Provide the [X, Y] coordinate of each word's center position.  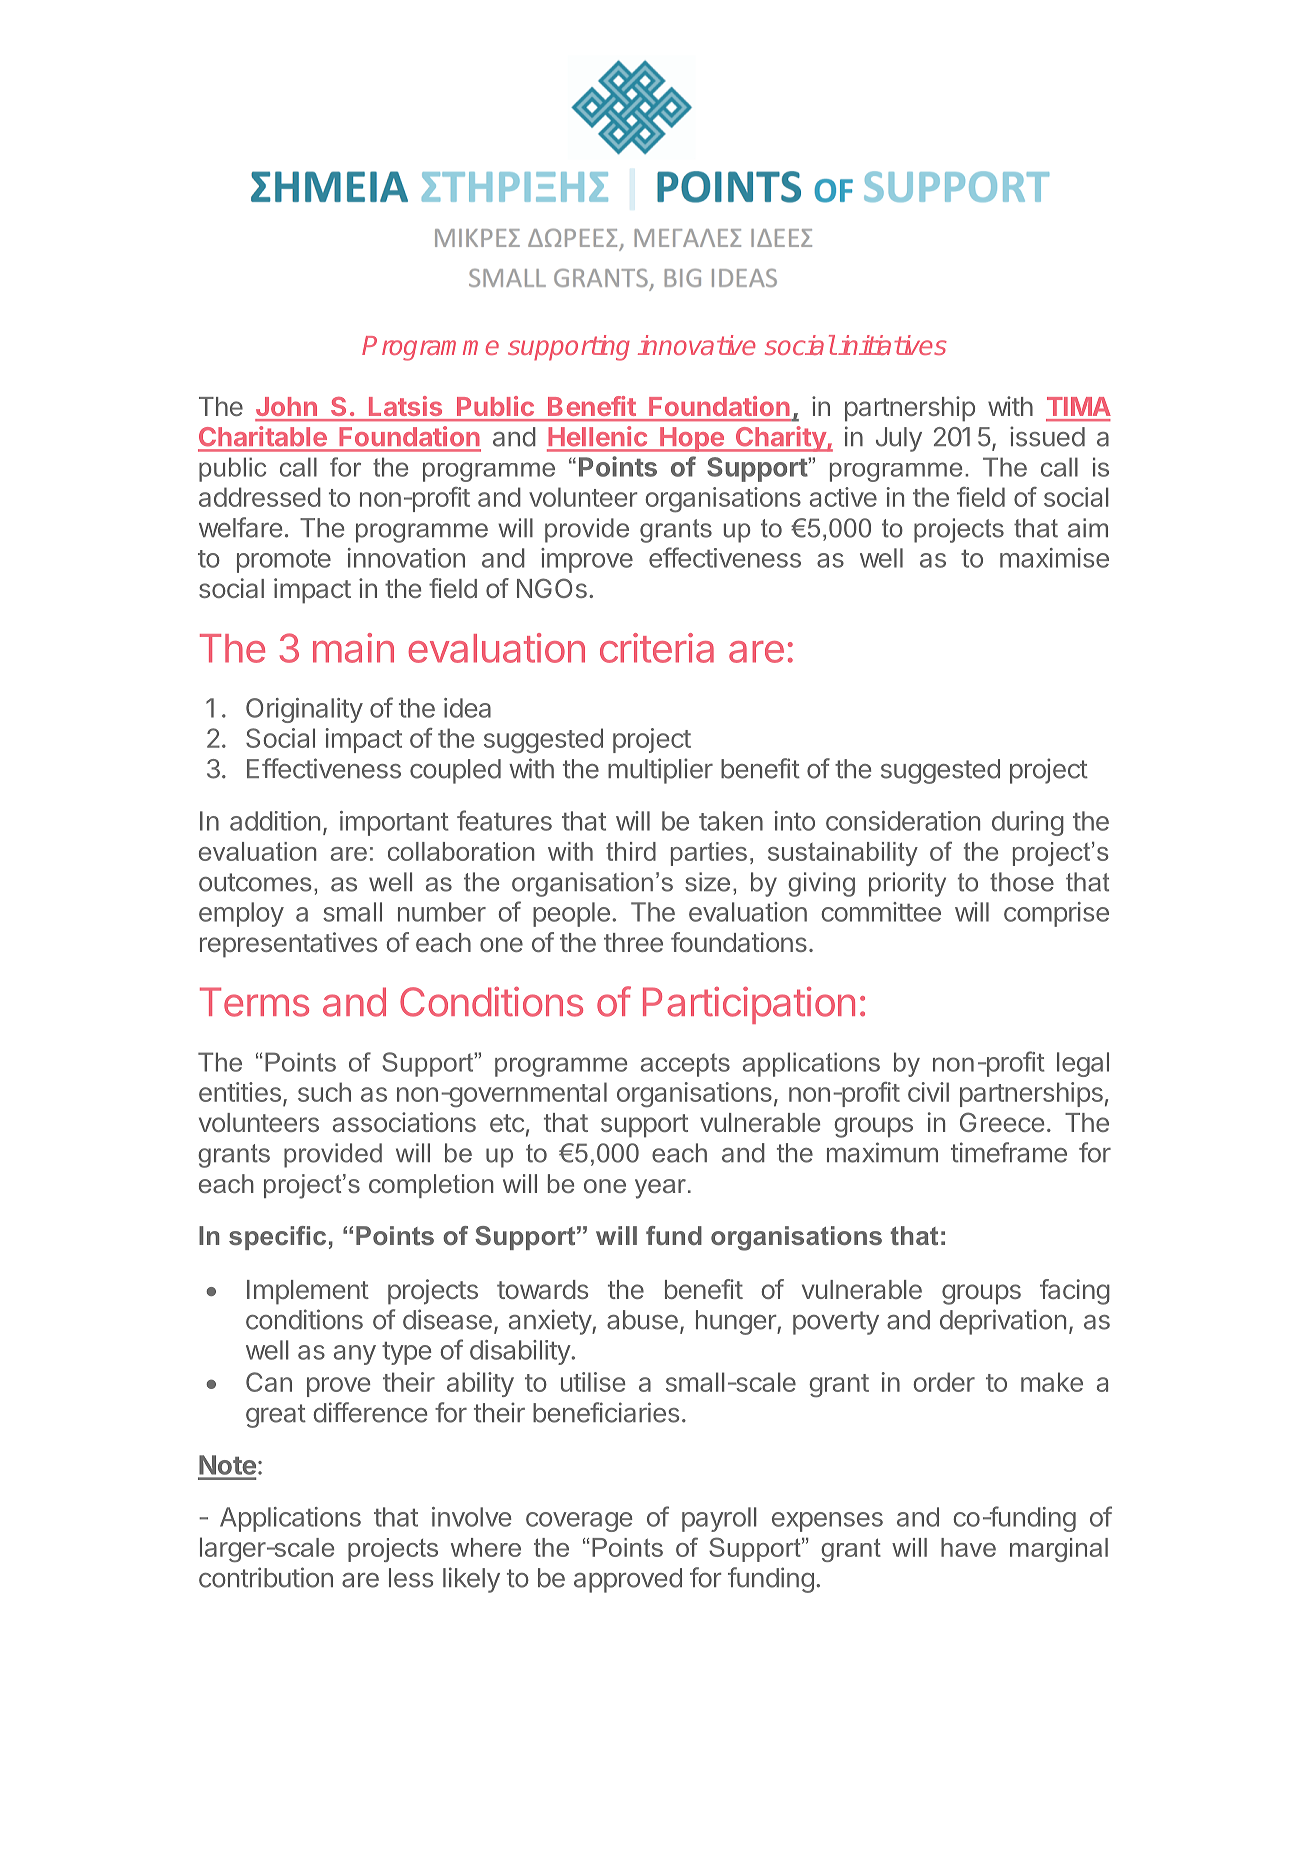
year [660, 1189]
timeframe [1009, 1152]
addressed [260, 497]
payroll [719, 1519]
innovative [697, 345]
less [411, 1578]
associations [404, 1122]
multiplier [660, 771]
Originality [304, 710]
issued [1047, 436]
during [1028, 823]
